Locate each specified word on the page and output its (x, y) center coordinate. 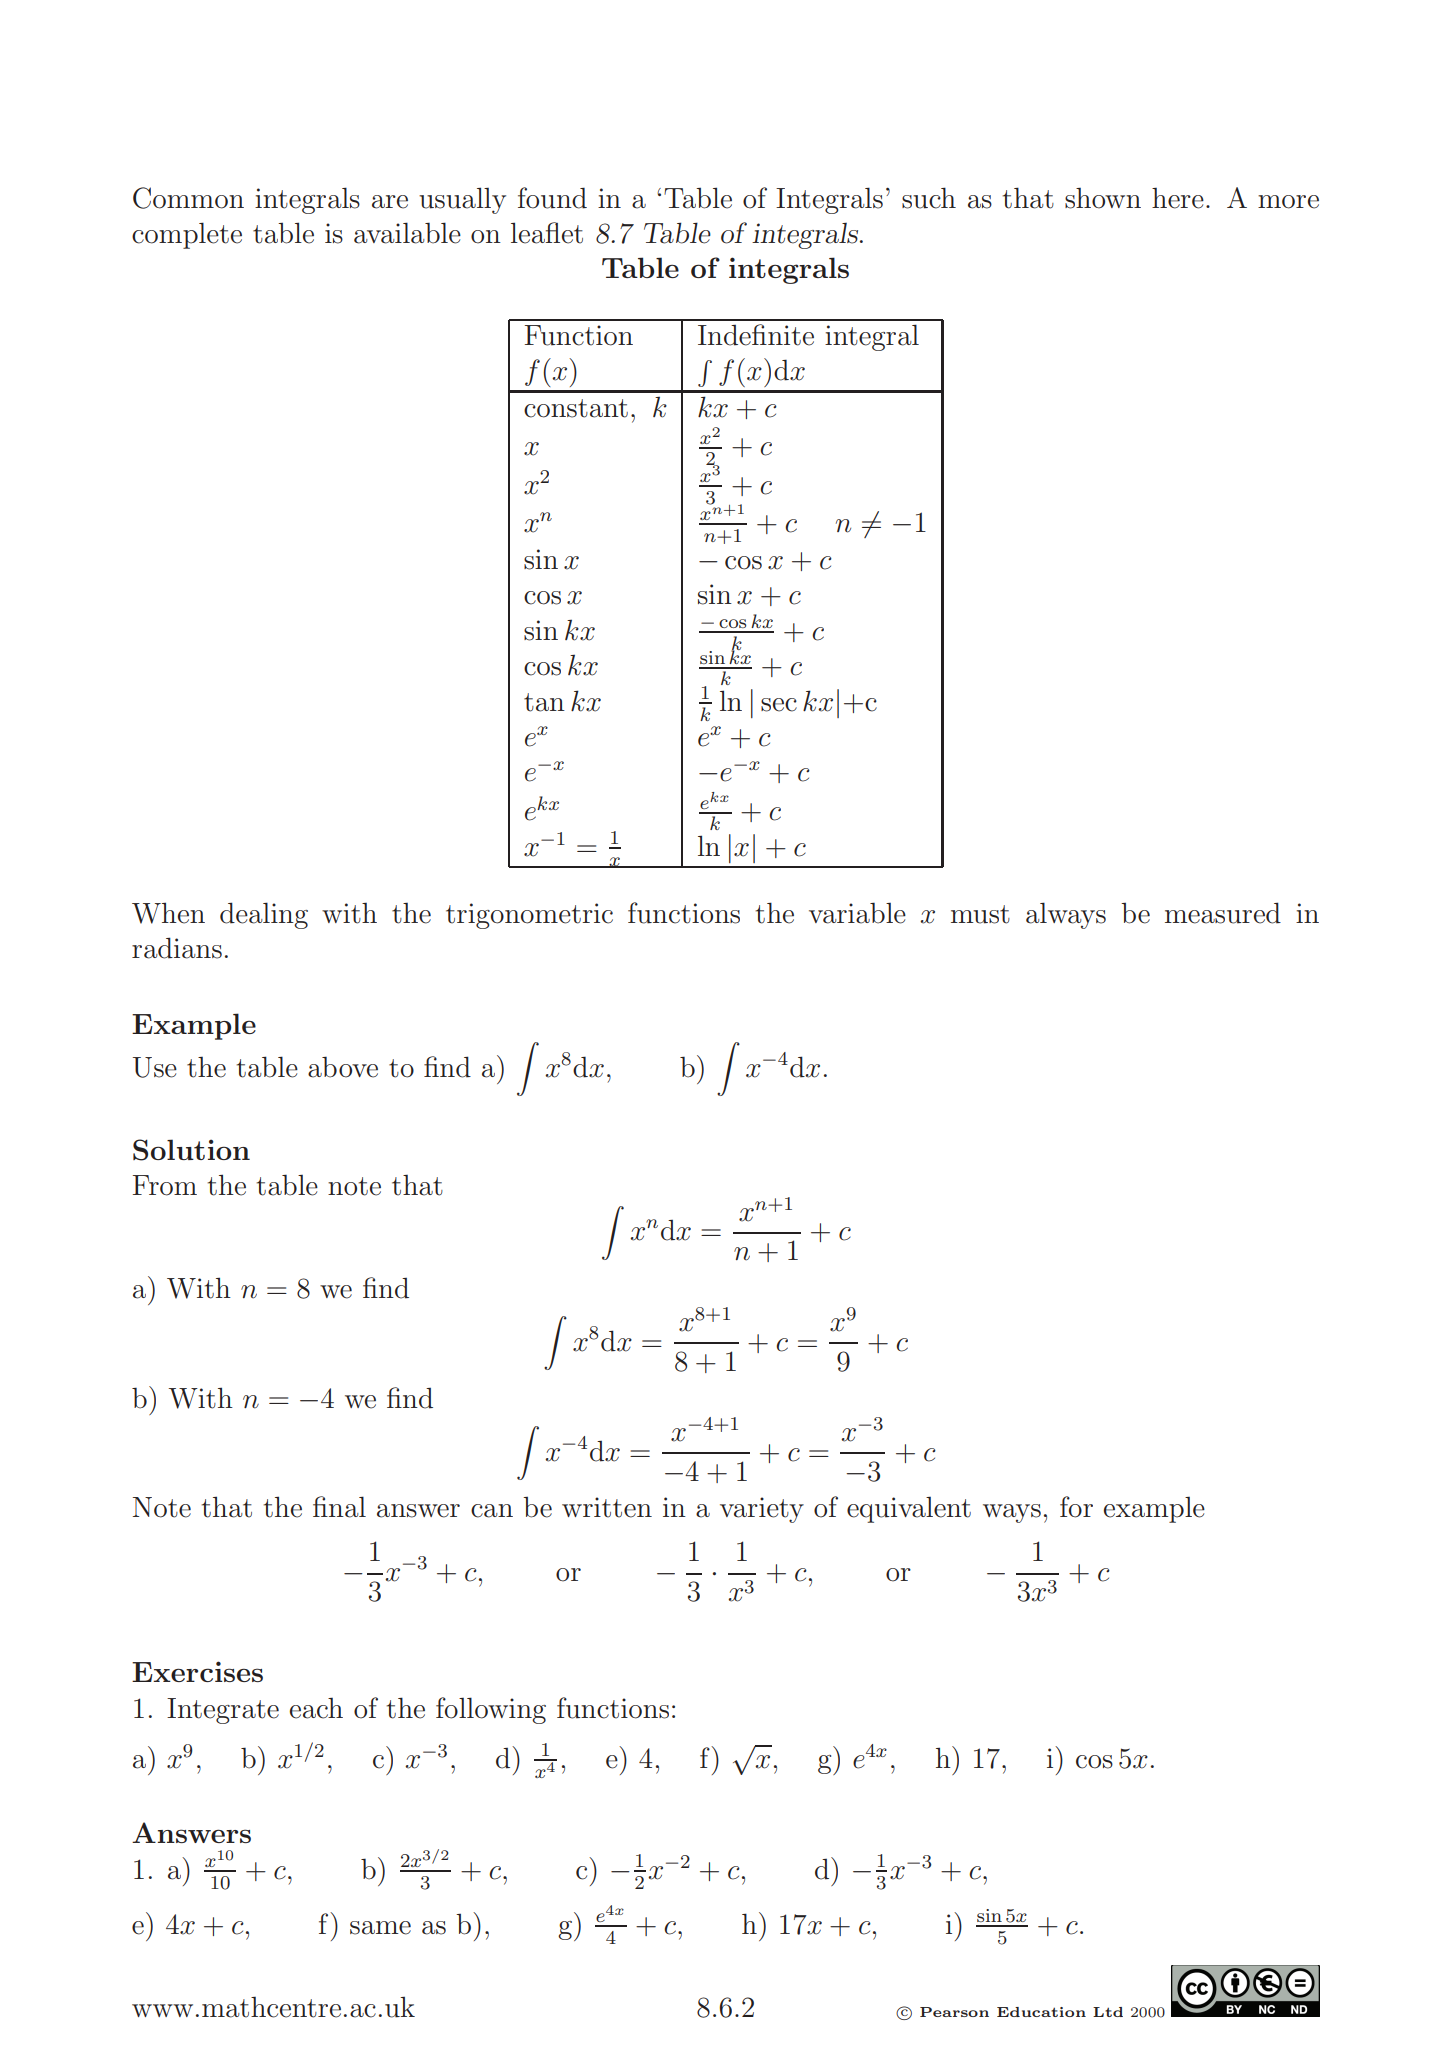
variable (857, 913)
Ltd (1108, 2012)
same (380, 1928)
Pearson (954, 2012)
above (343, 1067)
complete (187, 235)
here (1178, 198)
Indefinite (756, 335)
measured (1223, 913)
